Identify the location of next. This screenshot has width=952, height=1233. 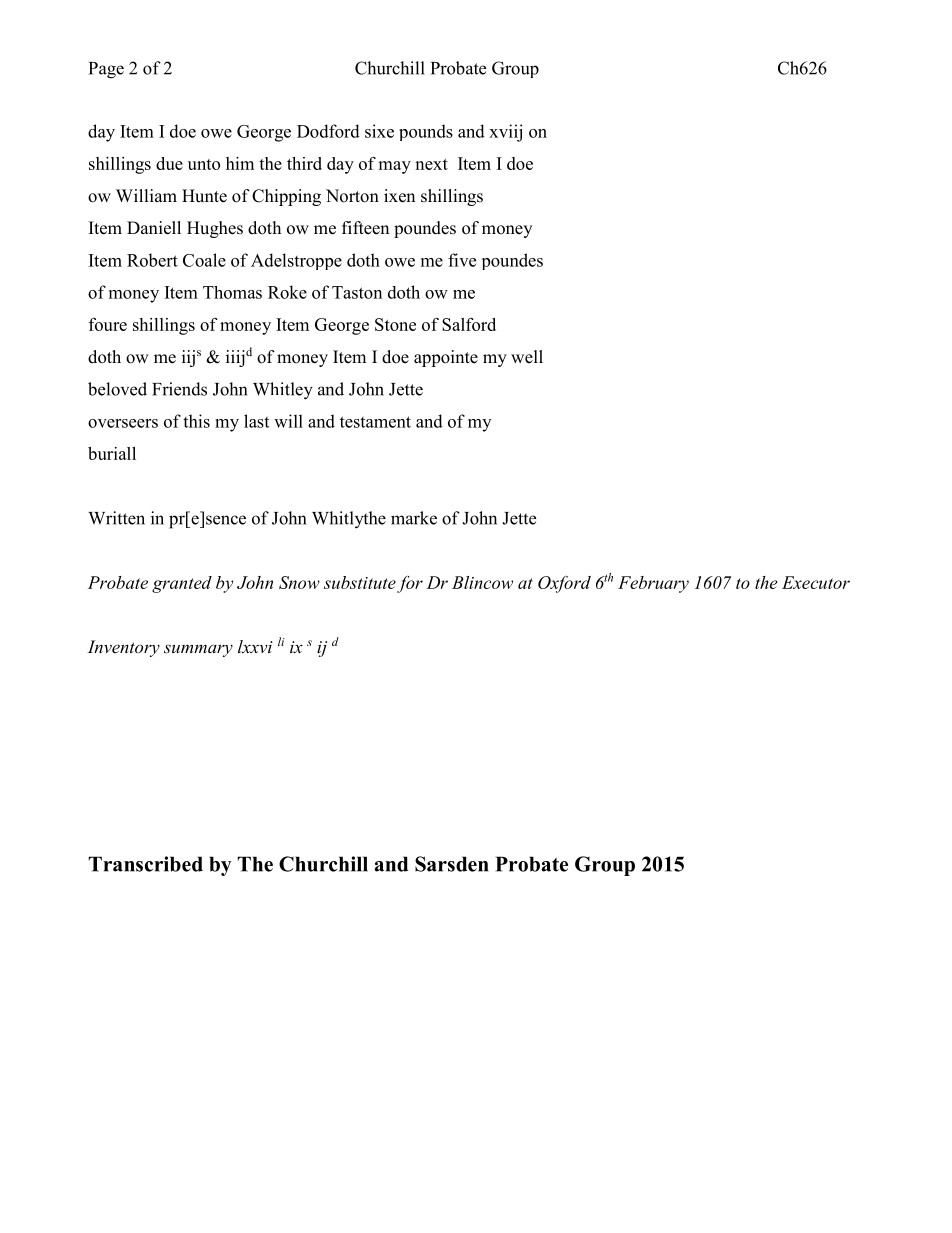
(431, 164).
